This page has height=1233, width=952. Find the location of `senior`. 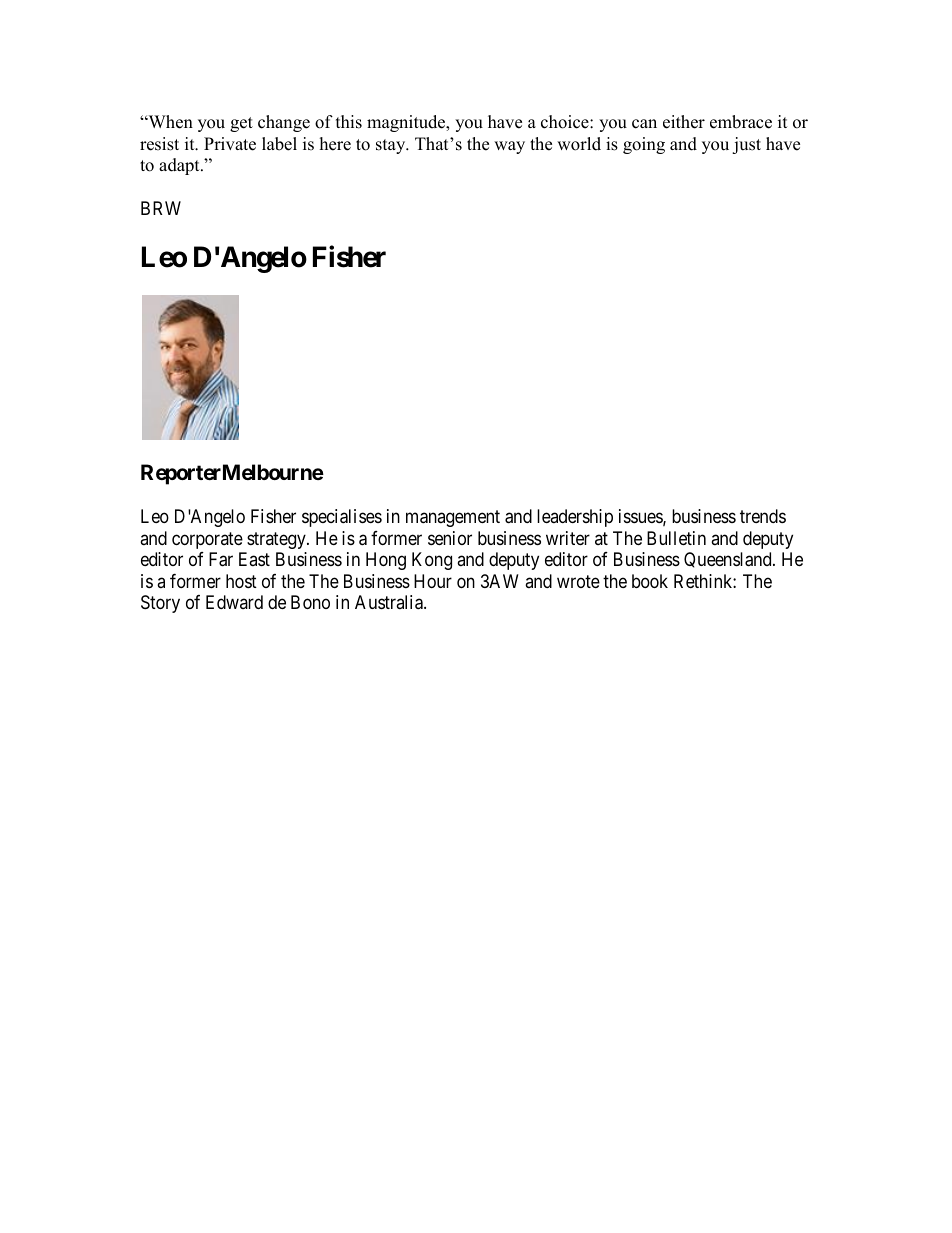

senior is located at coordinates (450, 538).
